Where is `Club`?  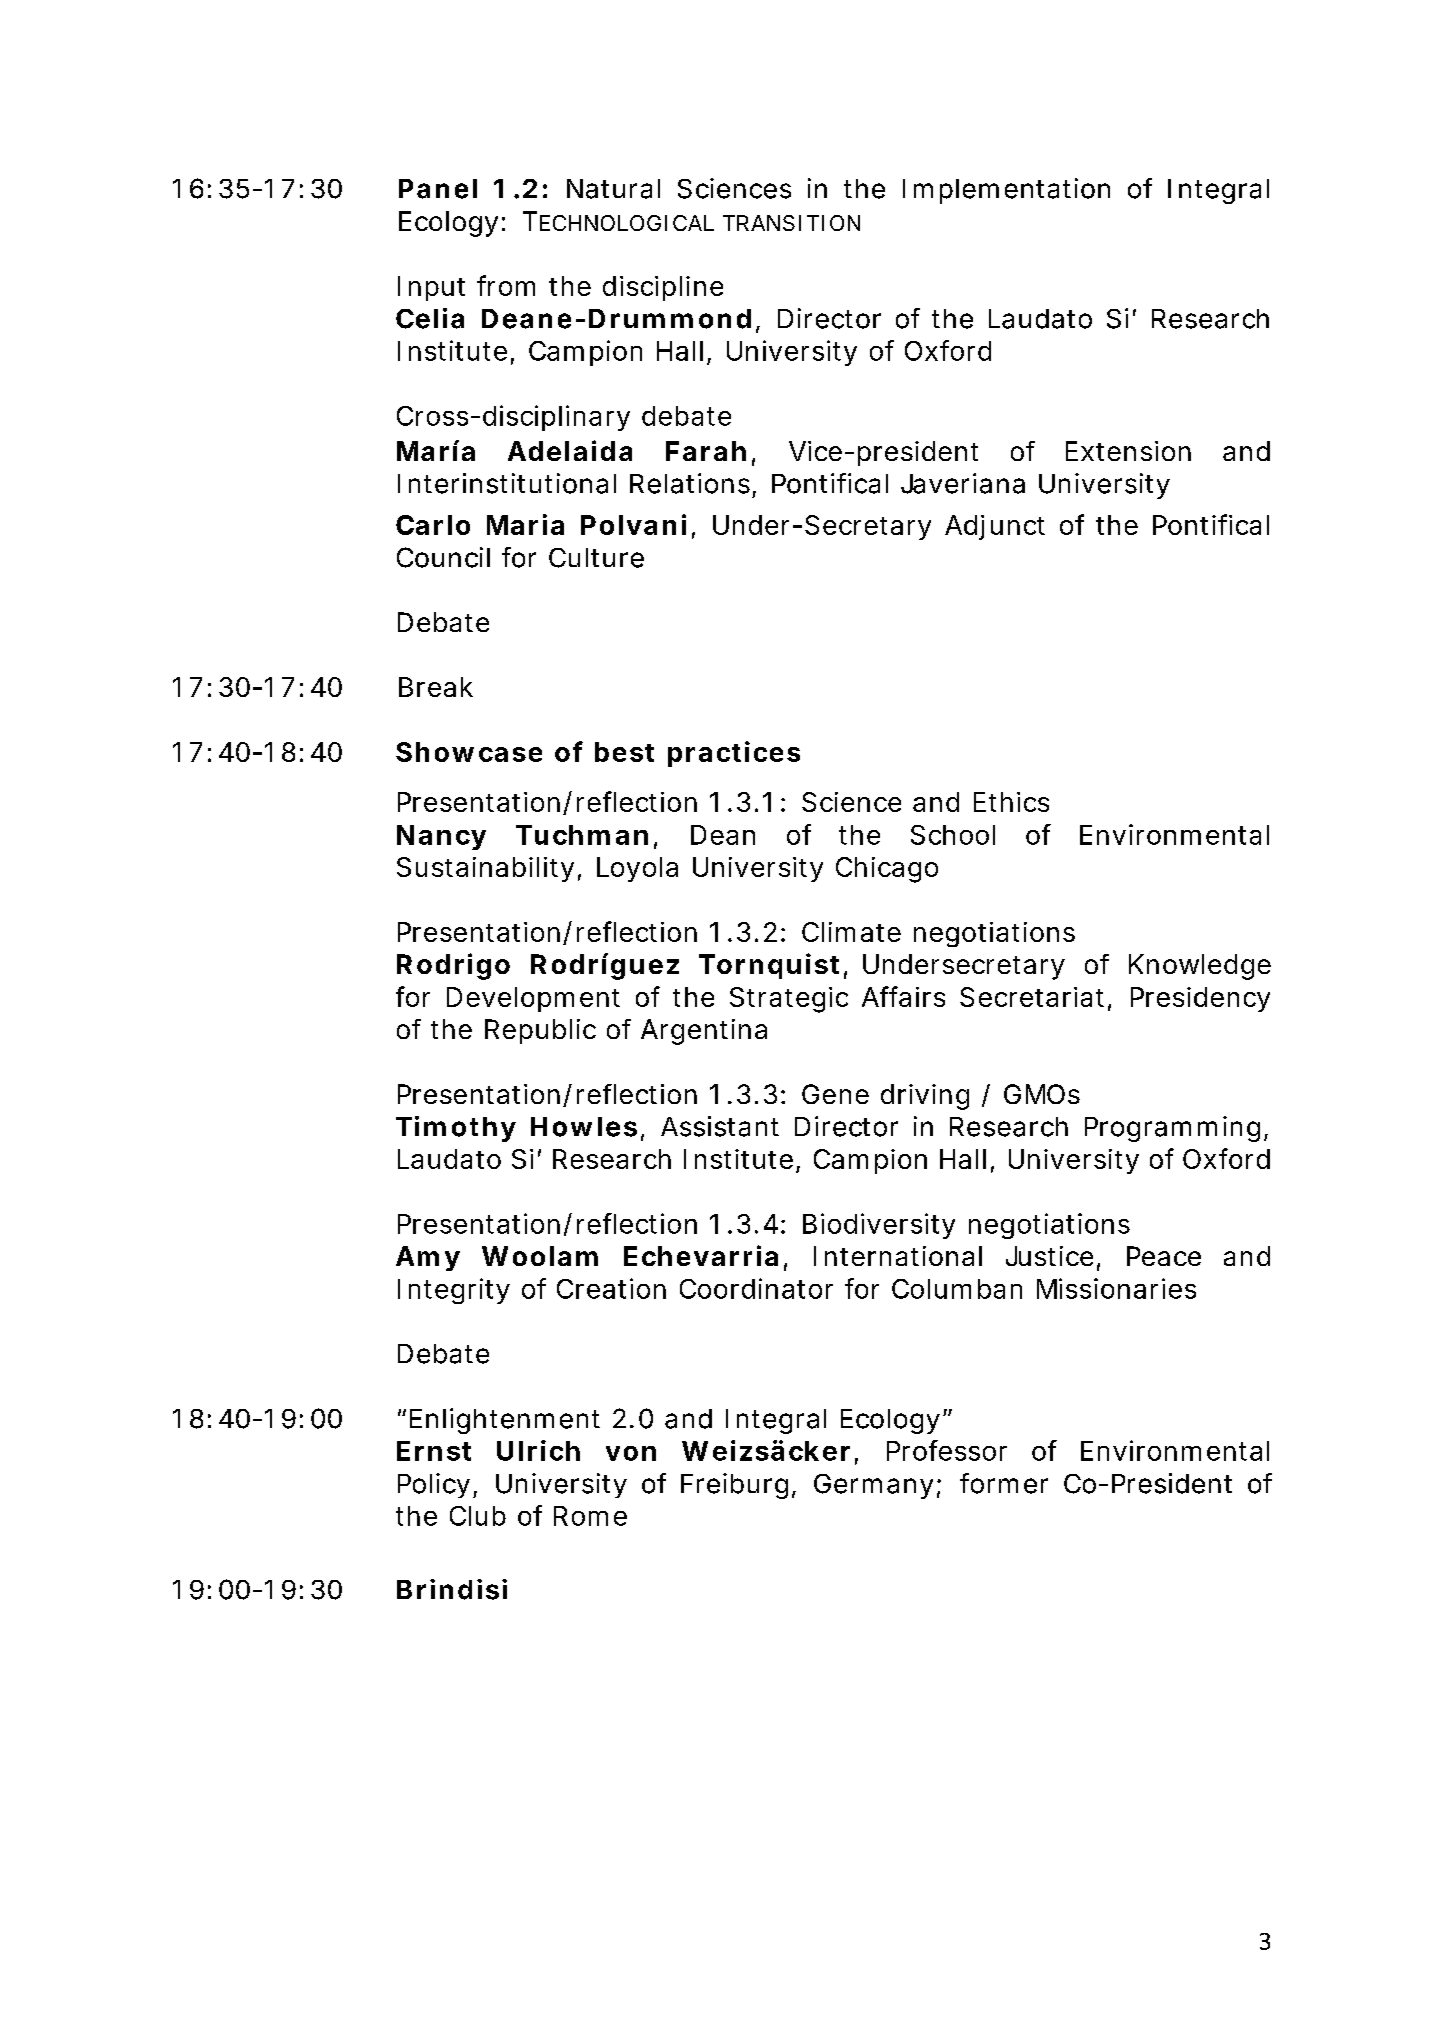
Club is located at coordinates (478, 1516).
